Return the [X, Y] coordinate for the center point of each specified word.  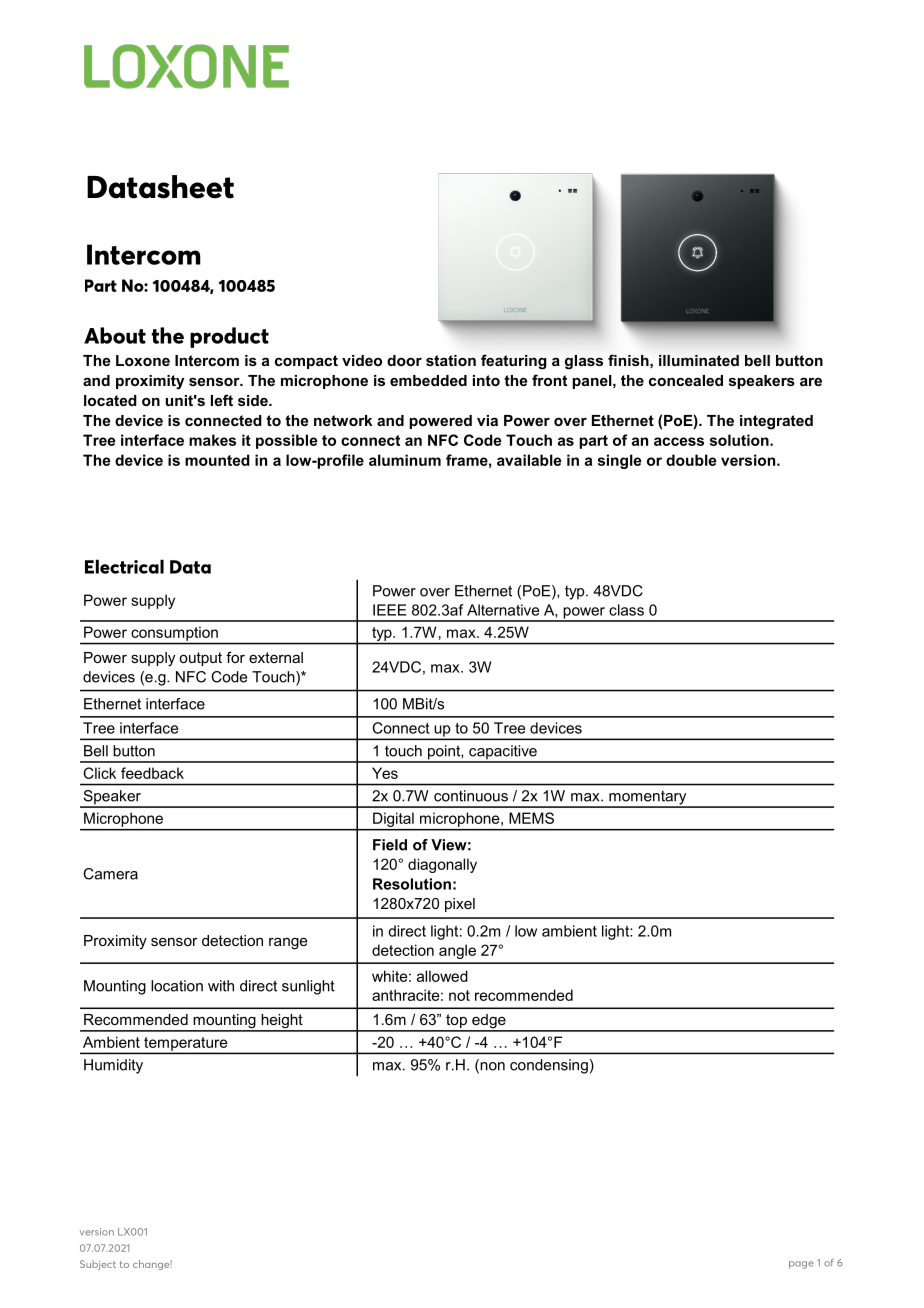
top [456, 1022]
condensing [549, 1066]
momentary [648, 799]
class [626, 610]
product [229, 337]
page [801, 1265]
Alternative [503, 610]
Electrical [124, 566]
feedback [152, 773]
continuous [471, 796]
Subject [98, 1265]
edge [489, 1022]
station [451, 360]
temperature [186, 1045]
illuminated [699, 360]
